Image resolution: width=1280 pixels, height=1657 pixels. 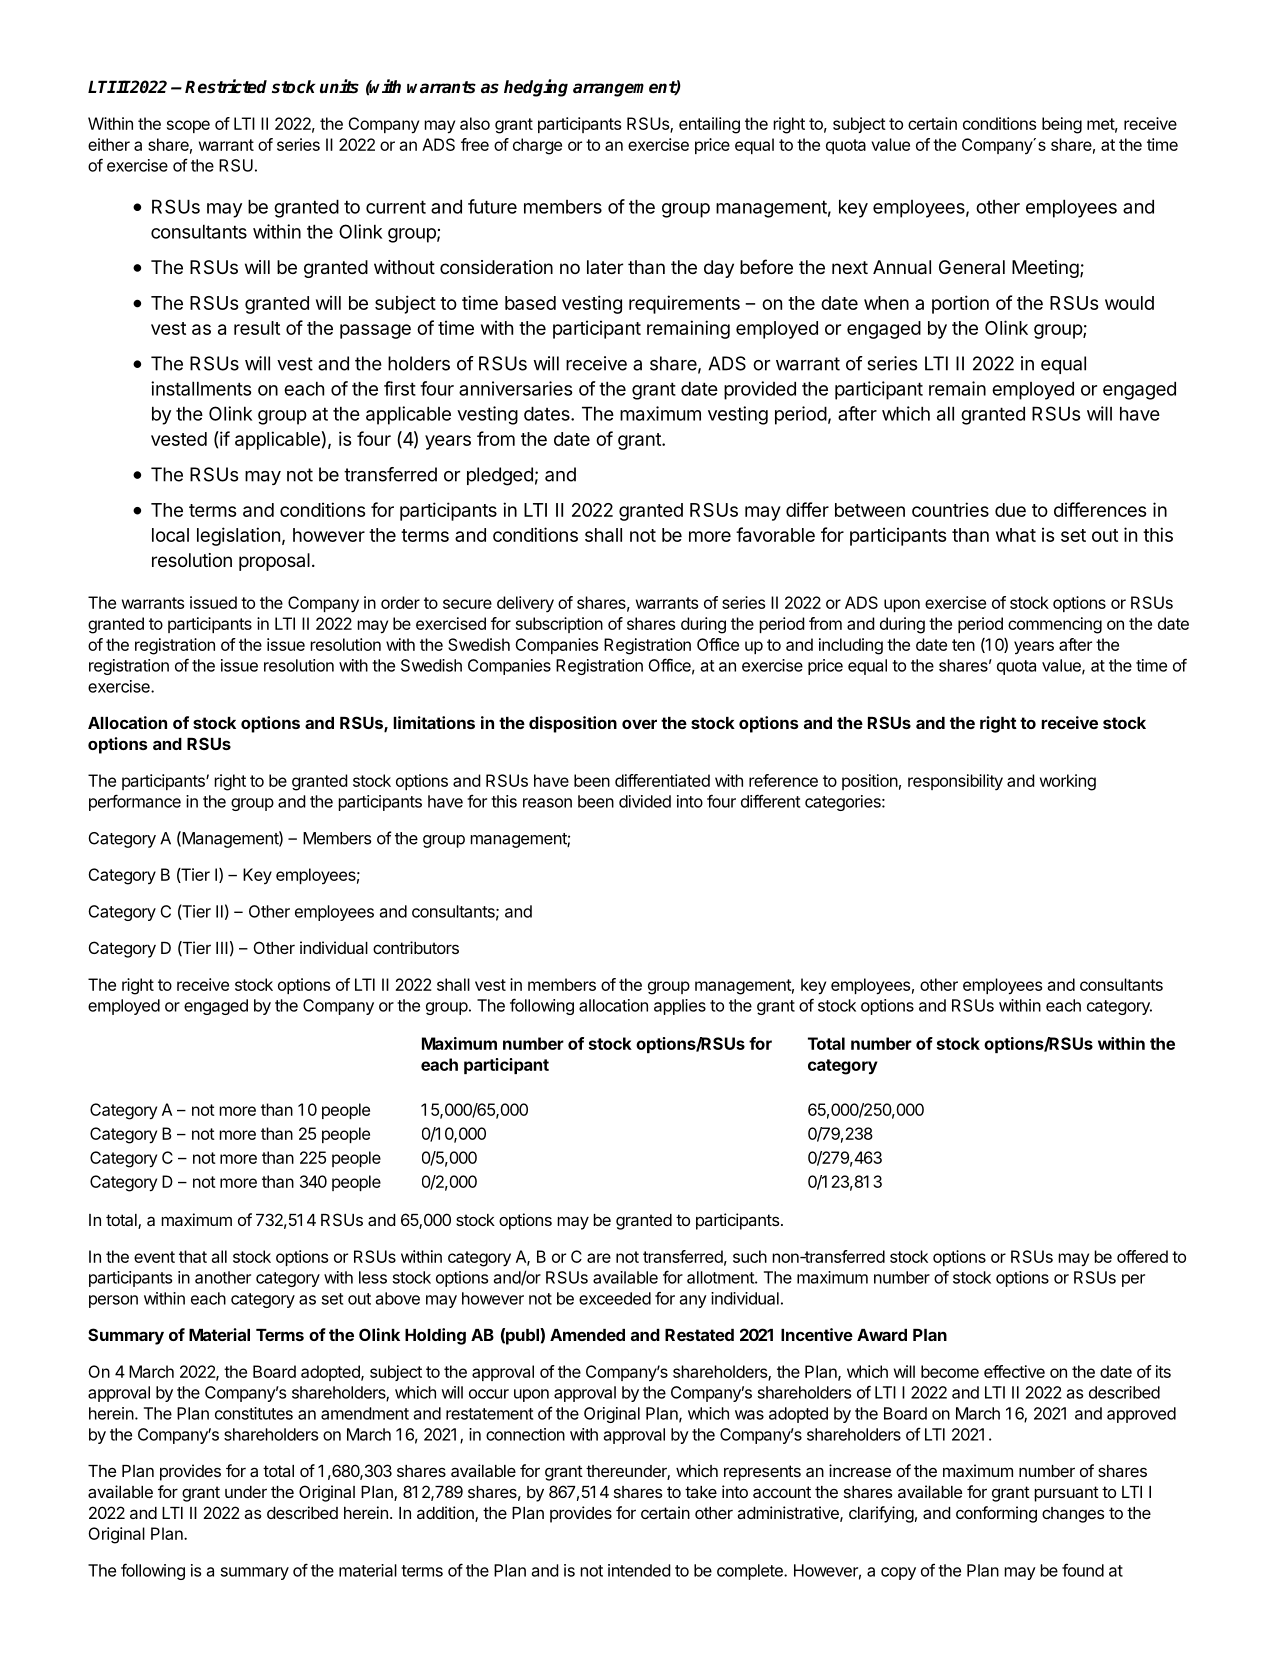 I want to click on entailing, so click(x=709, y=125).
